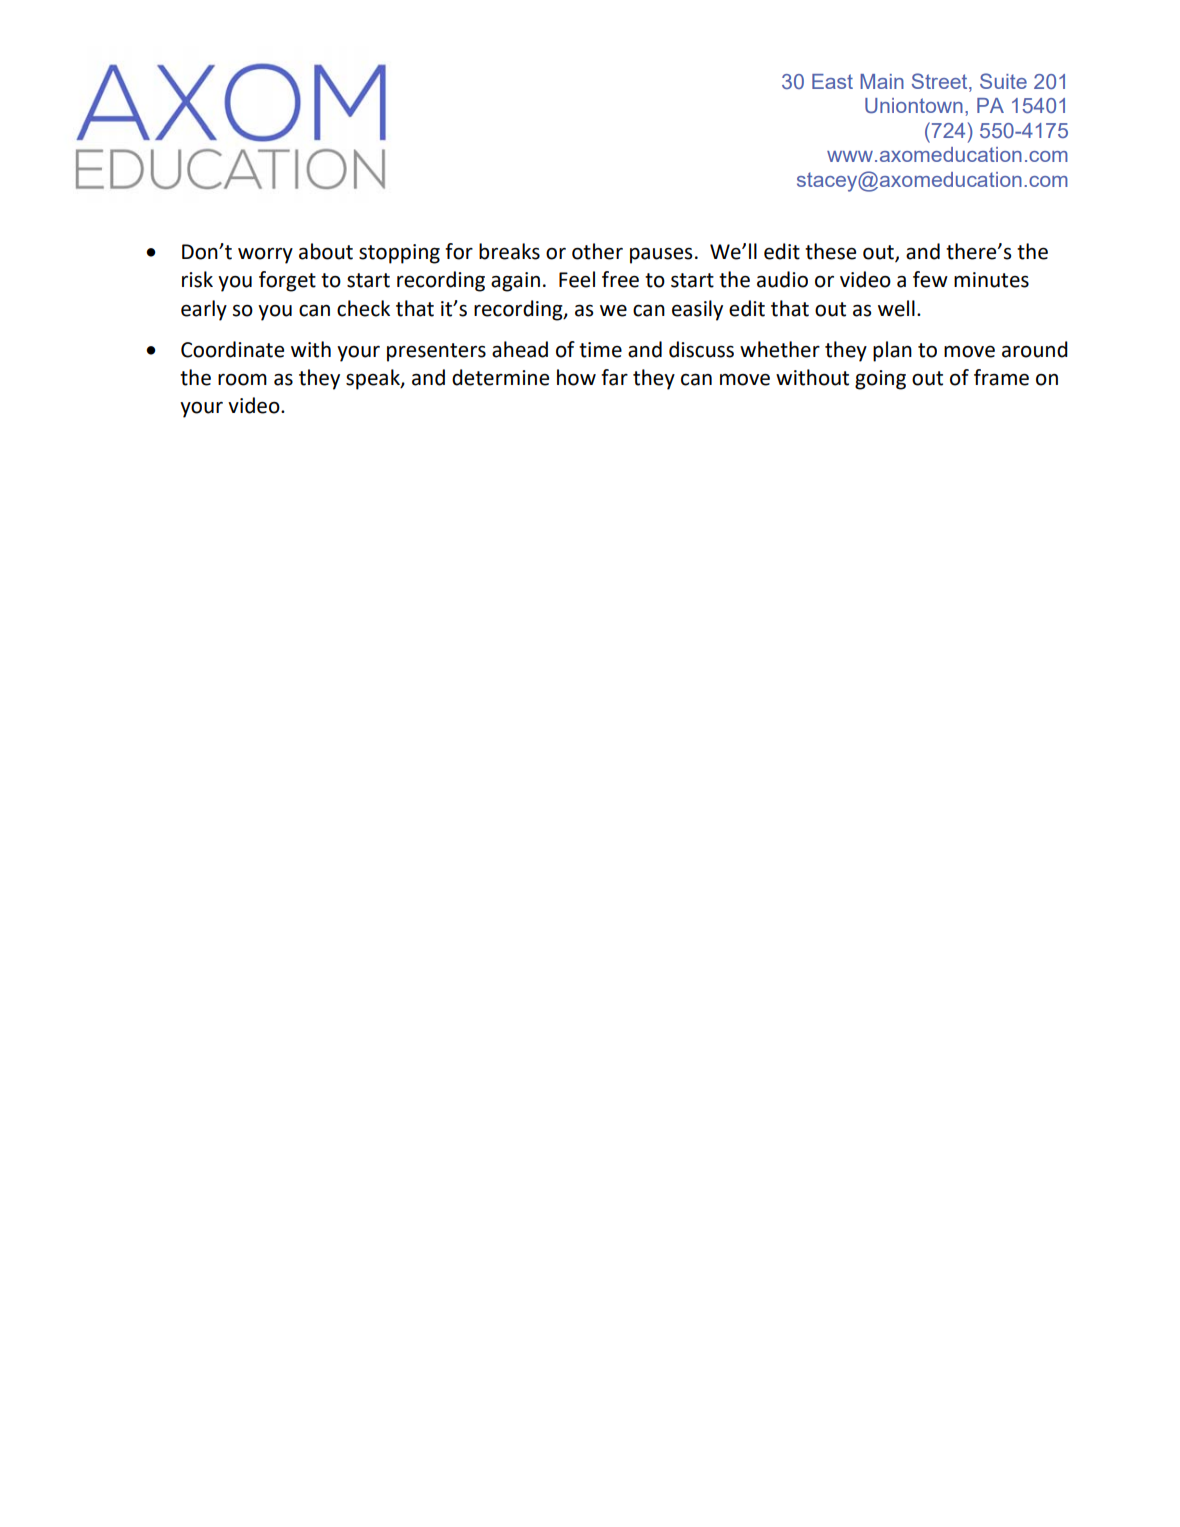 This page has width=1180, height=1527. What do you see at coordinates (882, 81) in the page?
I see `Main` at bounding box center [882, 81].
